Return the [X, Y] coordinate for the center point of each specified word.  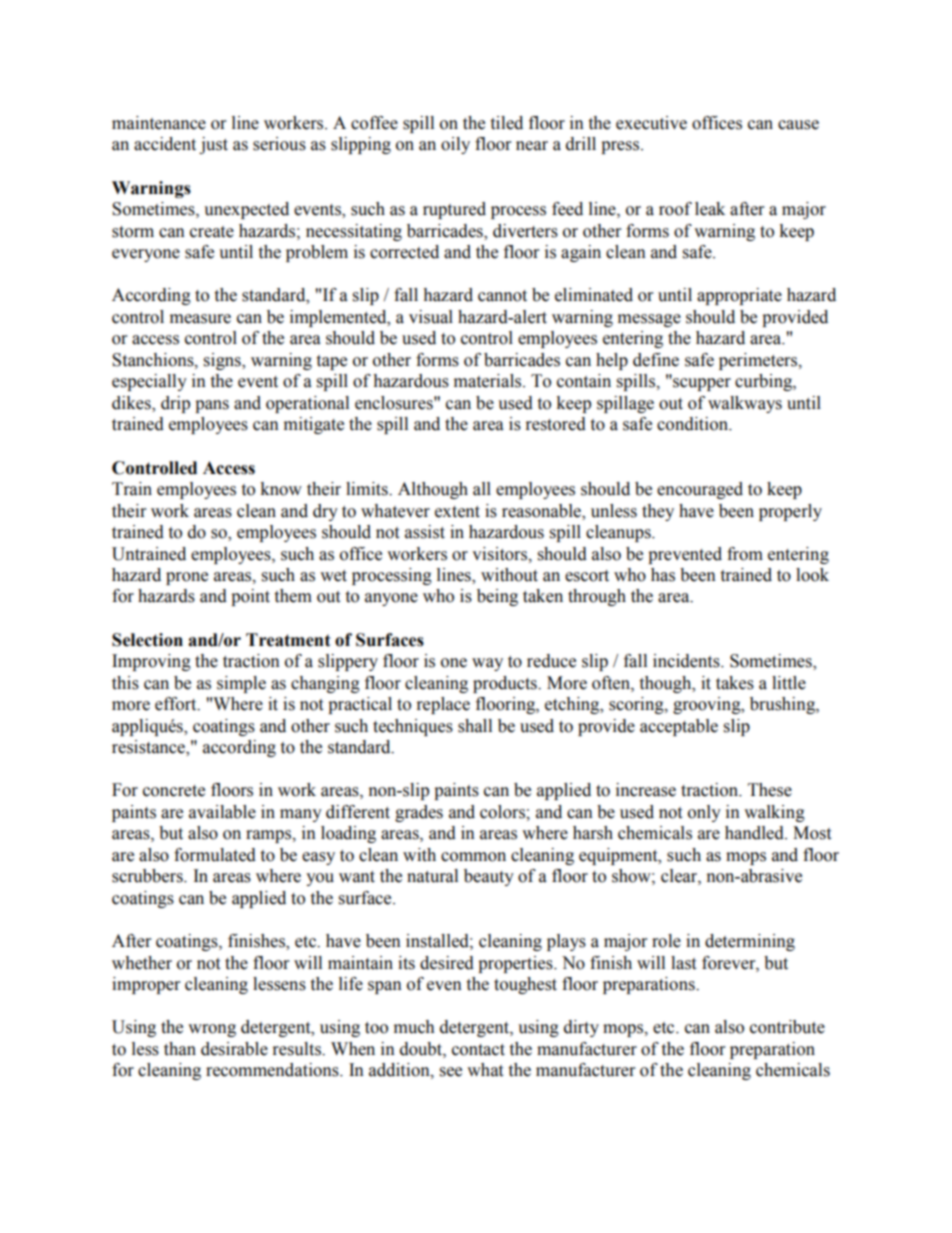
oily [455, 145]
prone [187, 578]
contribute [787, 1027]
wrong [212, 1030]
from [745, 554]
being [497, 597]
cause [798, 125]
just [213, 145]
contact [478, 1050]
